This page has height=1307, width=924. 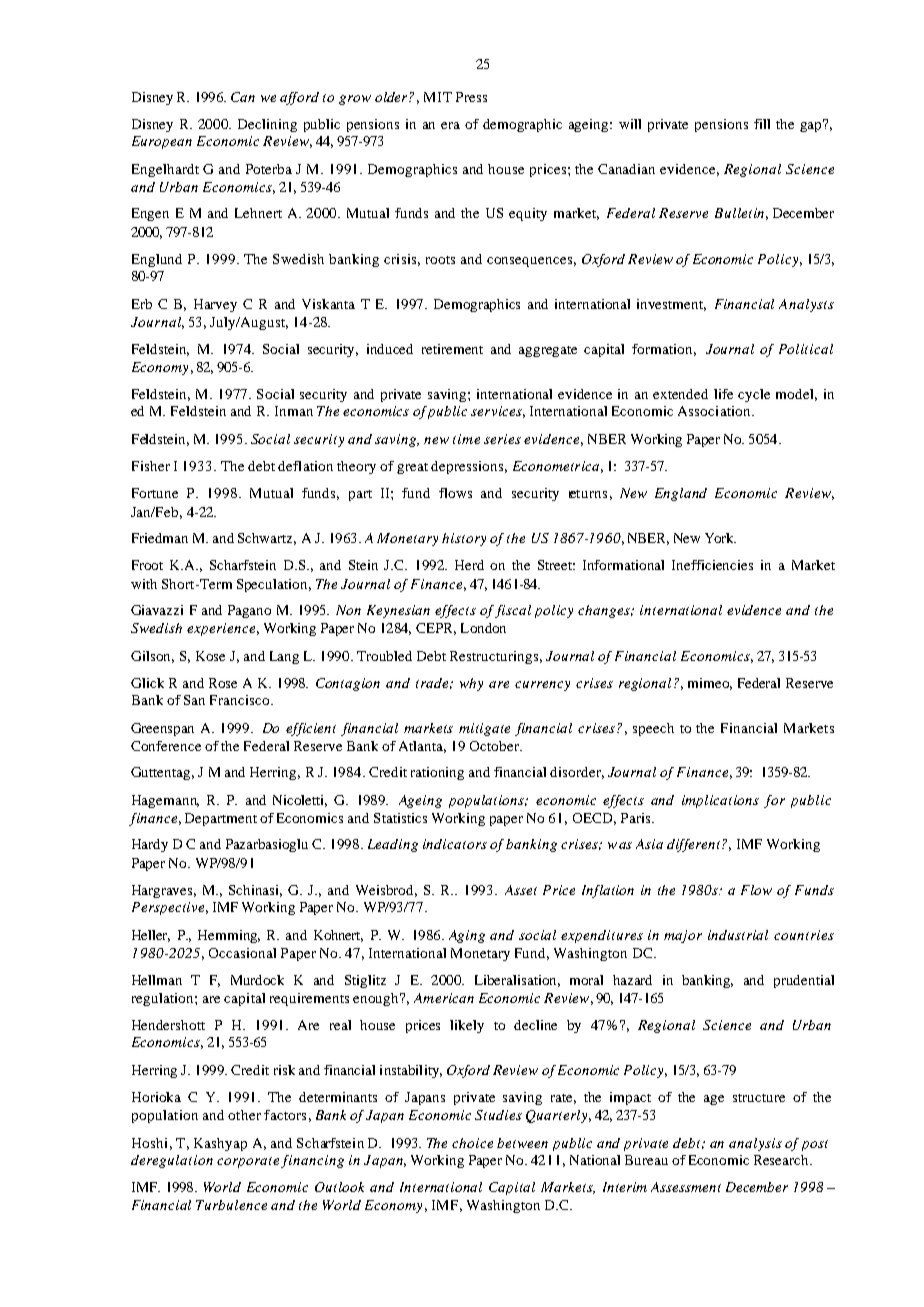 I want to click on indicators, so click(x=455, y=844).
